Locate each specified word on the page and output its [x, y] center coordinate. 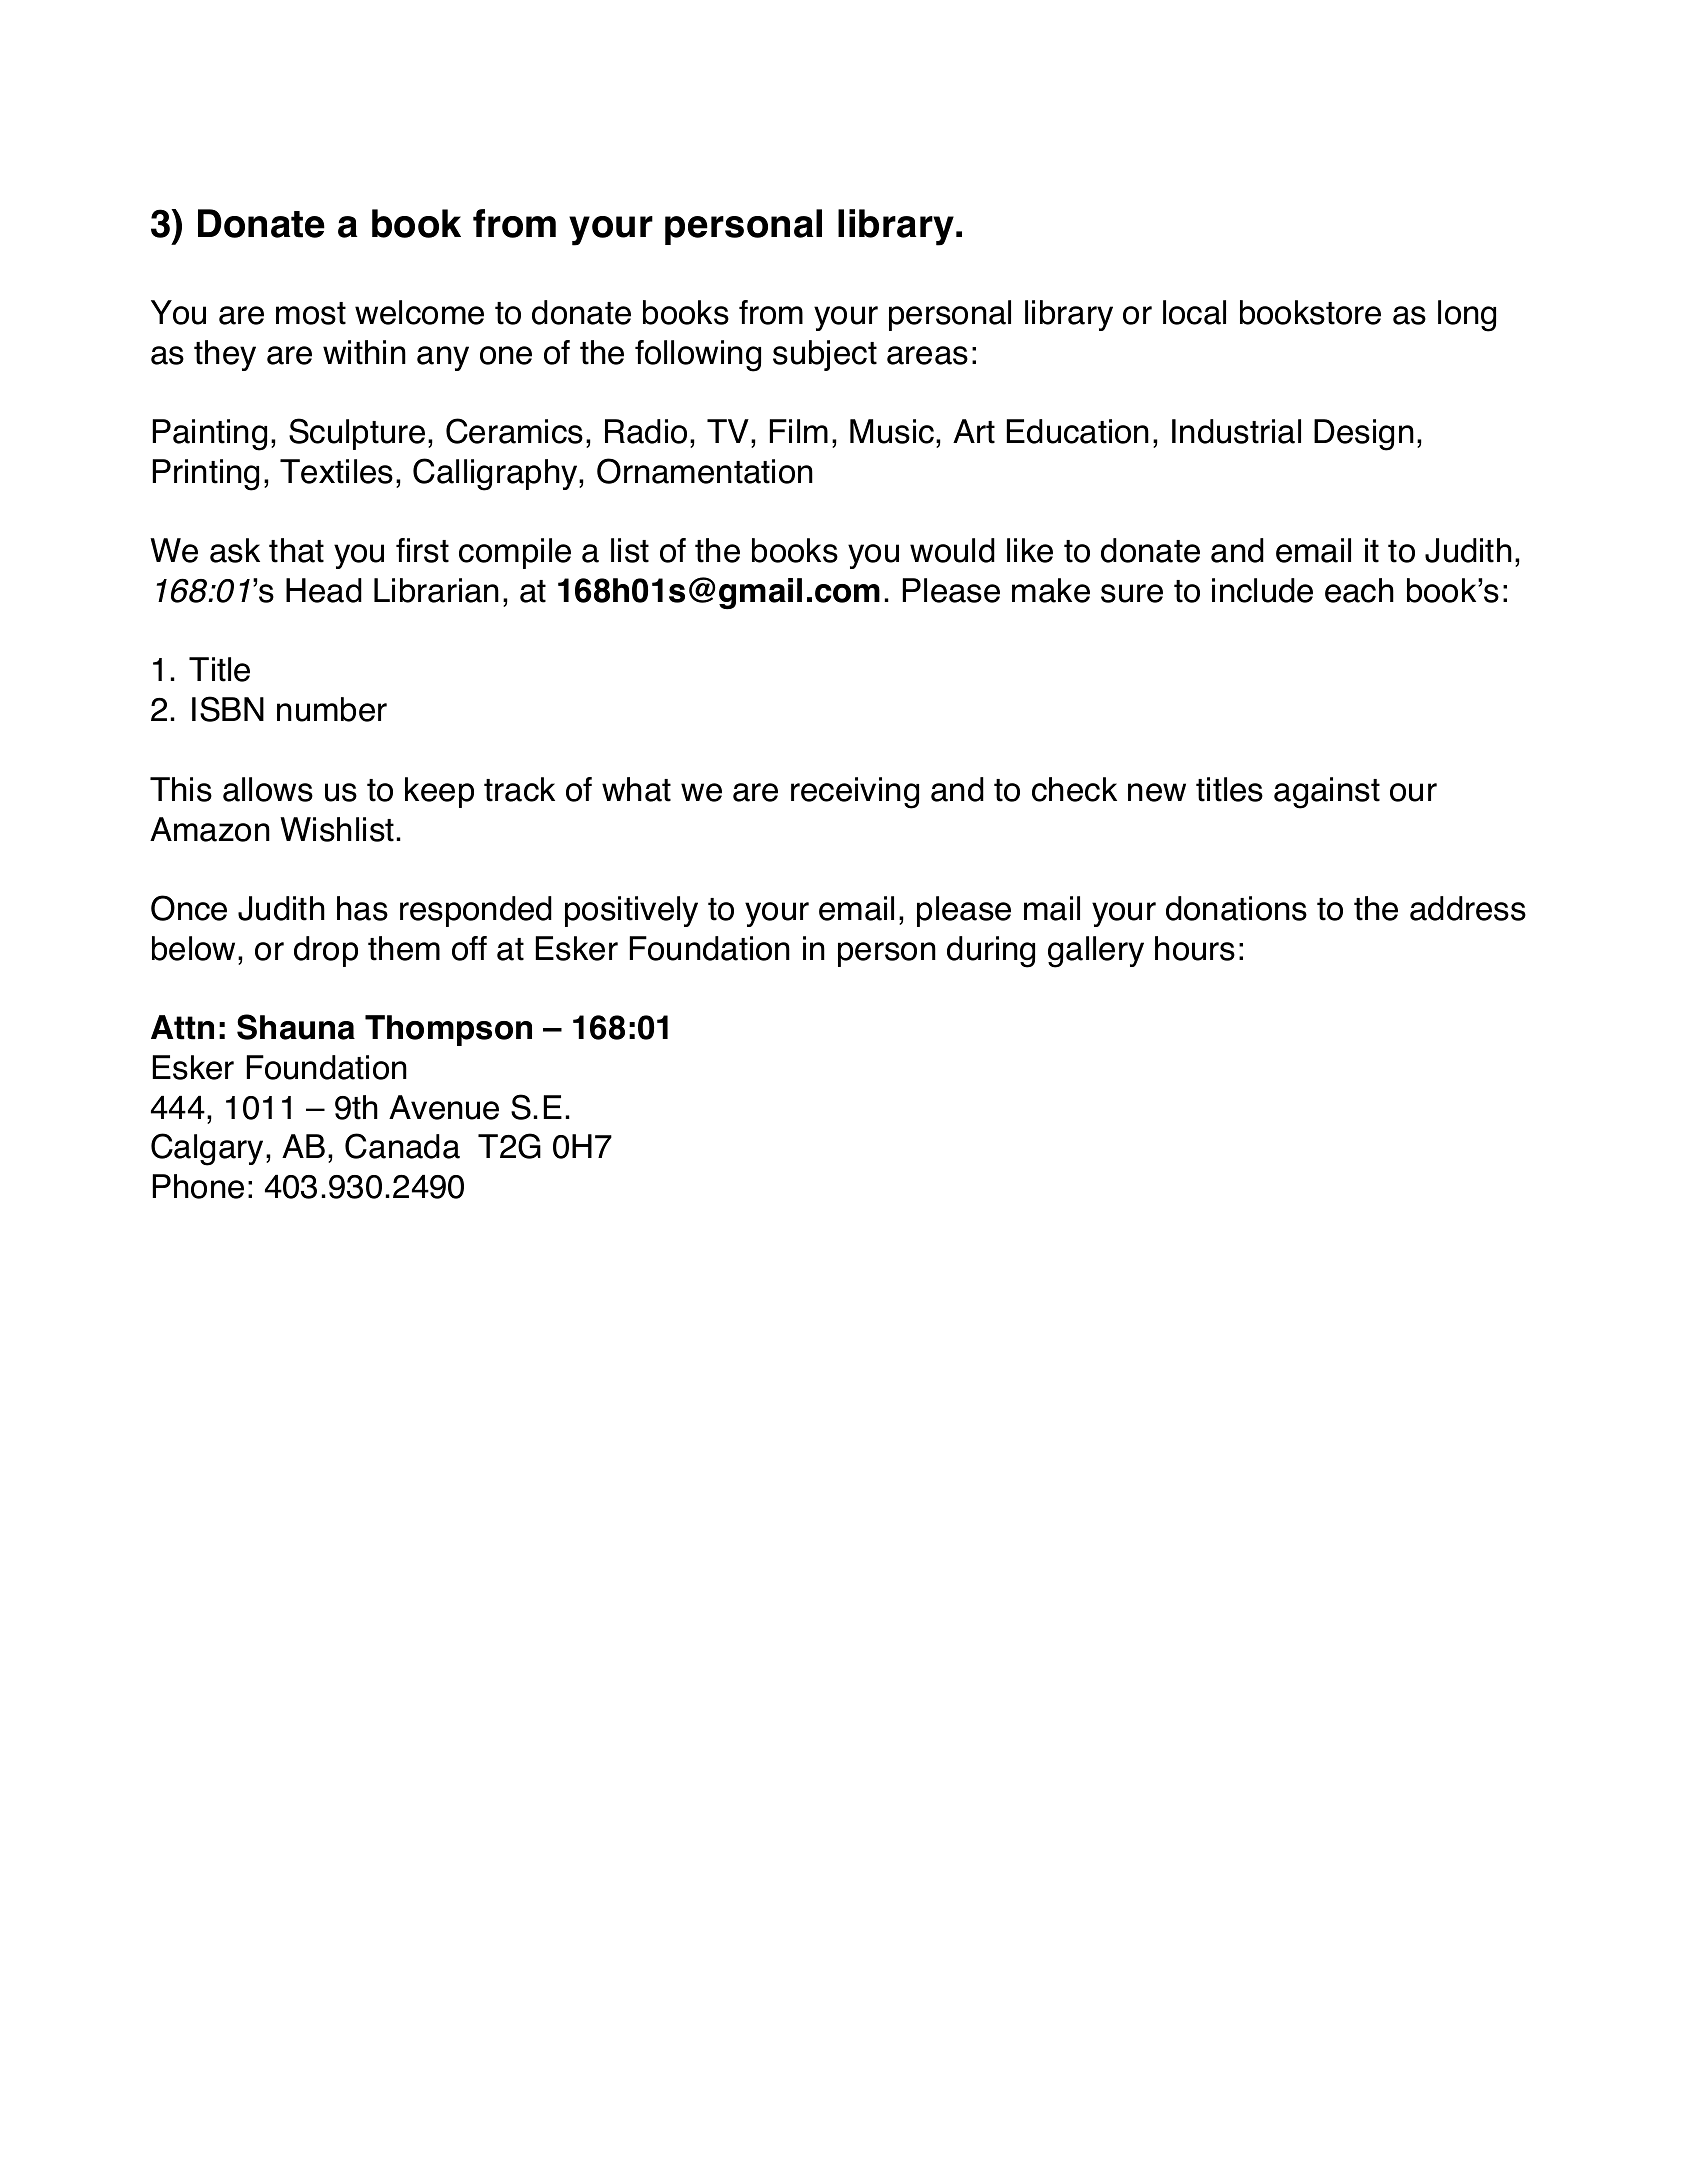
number [332, 709]
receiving [855, 793]
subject [825, 355]
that [296, 550]
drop [326, 951]
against [1327, 793]
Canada [402, 1146]
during [991, 952]
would [952, 550]
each [1359, 590]
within [364, 352]
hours [1195, 948]
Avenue [444, 1107]
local [1194, 312]
